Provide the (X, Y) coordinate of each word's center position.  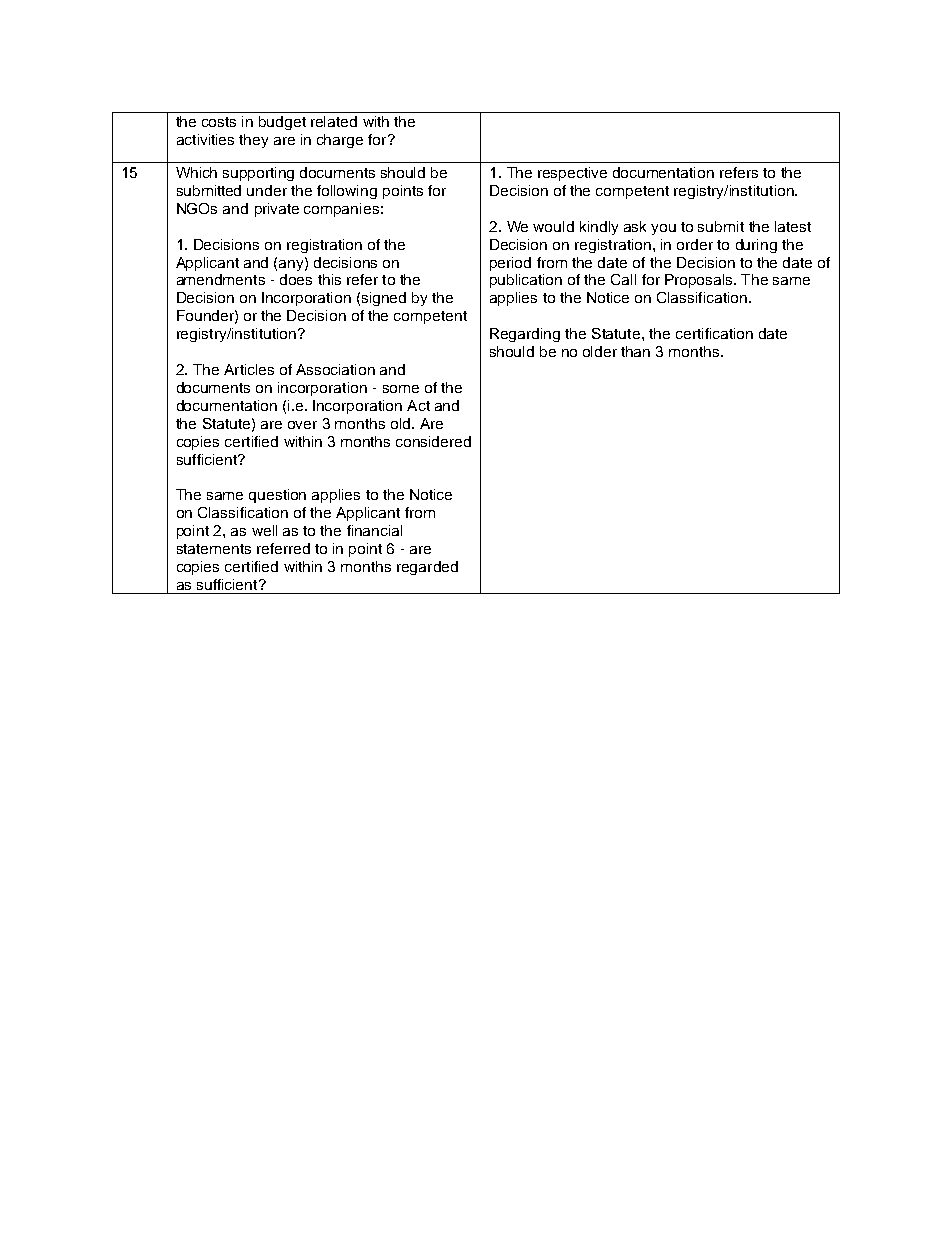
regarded (427, 568)
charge (340, 141)
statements (214, 549)
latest (793, 226)
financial (374, 530)
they (253, 141)
